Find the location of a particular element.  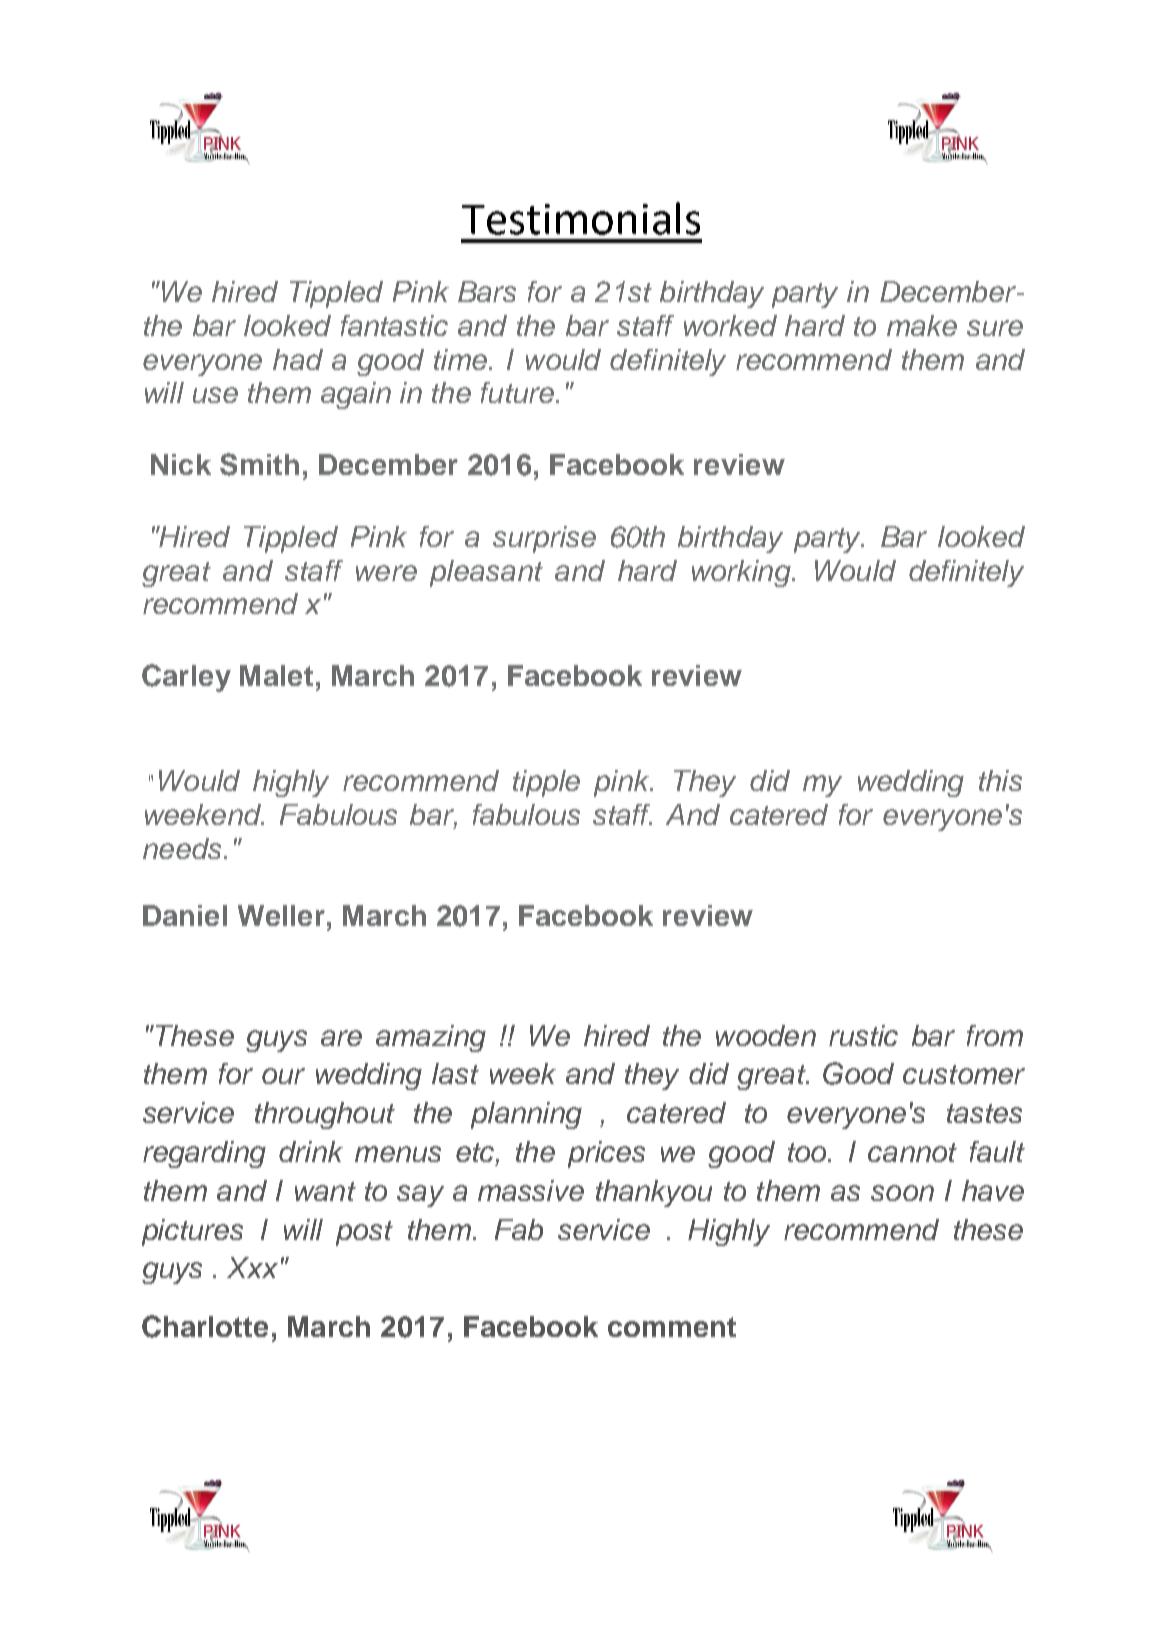

Testimonials is located at coordinates (581, 218).
